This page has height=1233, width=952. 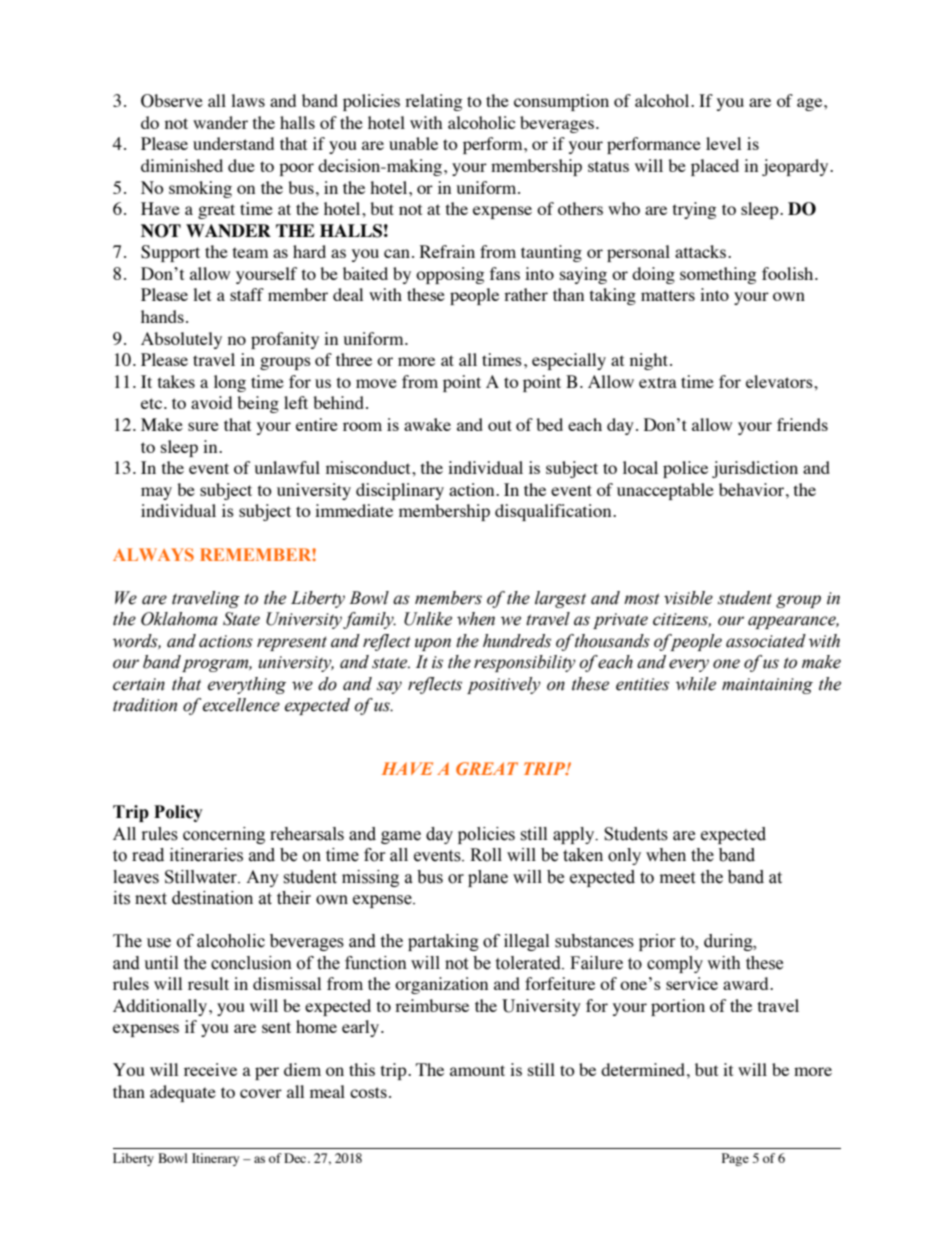 I want to click on Itinerary, so click(x=215, y=1159).
